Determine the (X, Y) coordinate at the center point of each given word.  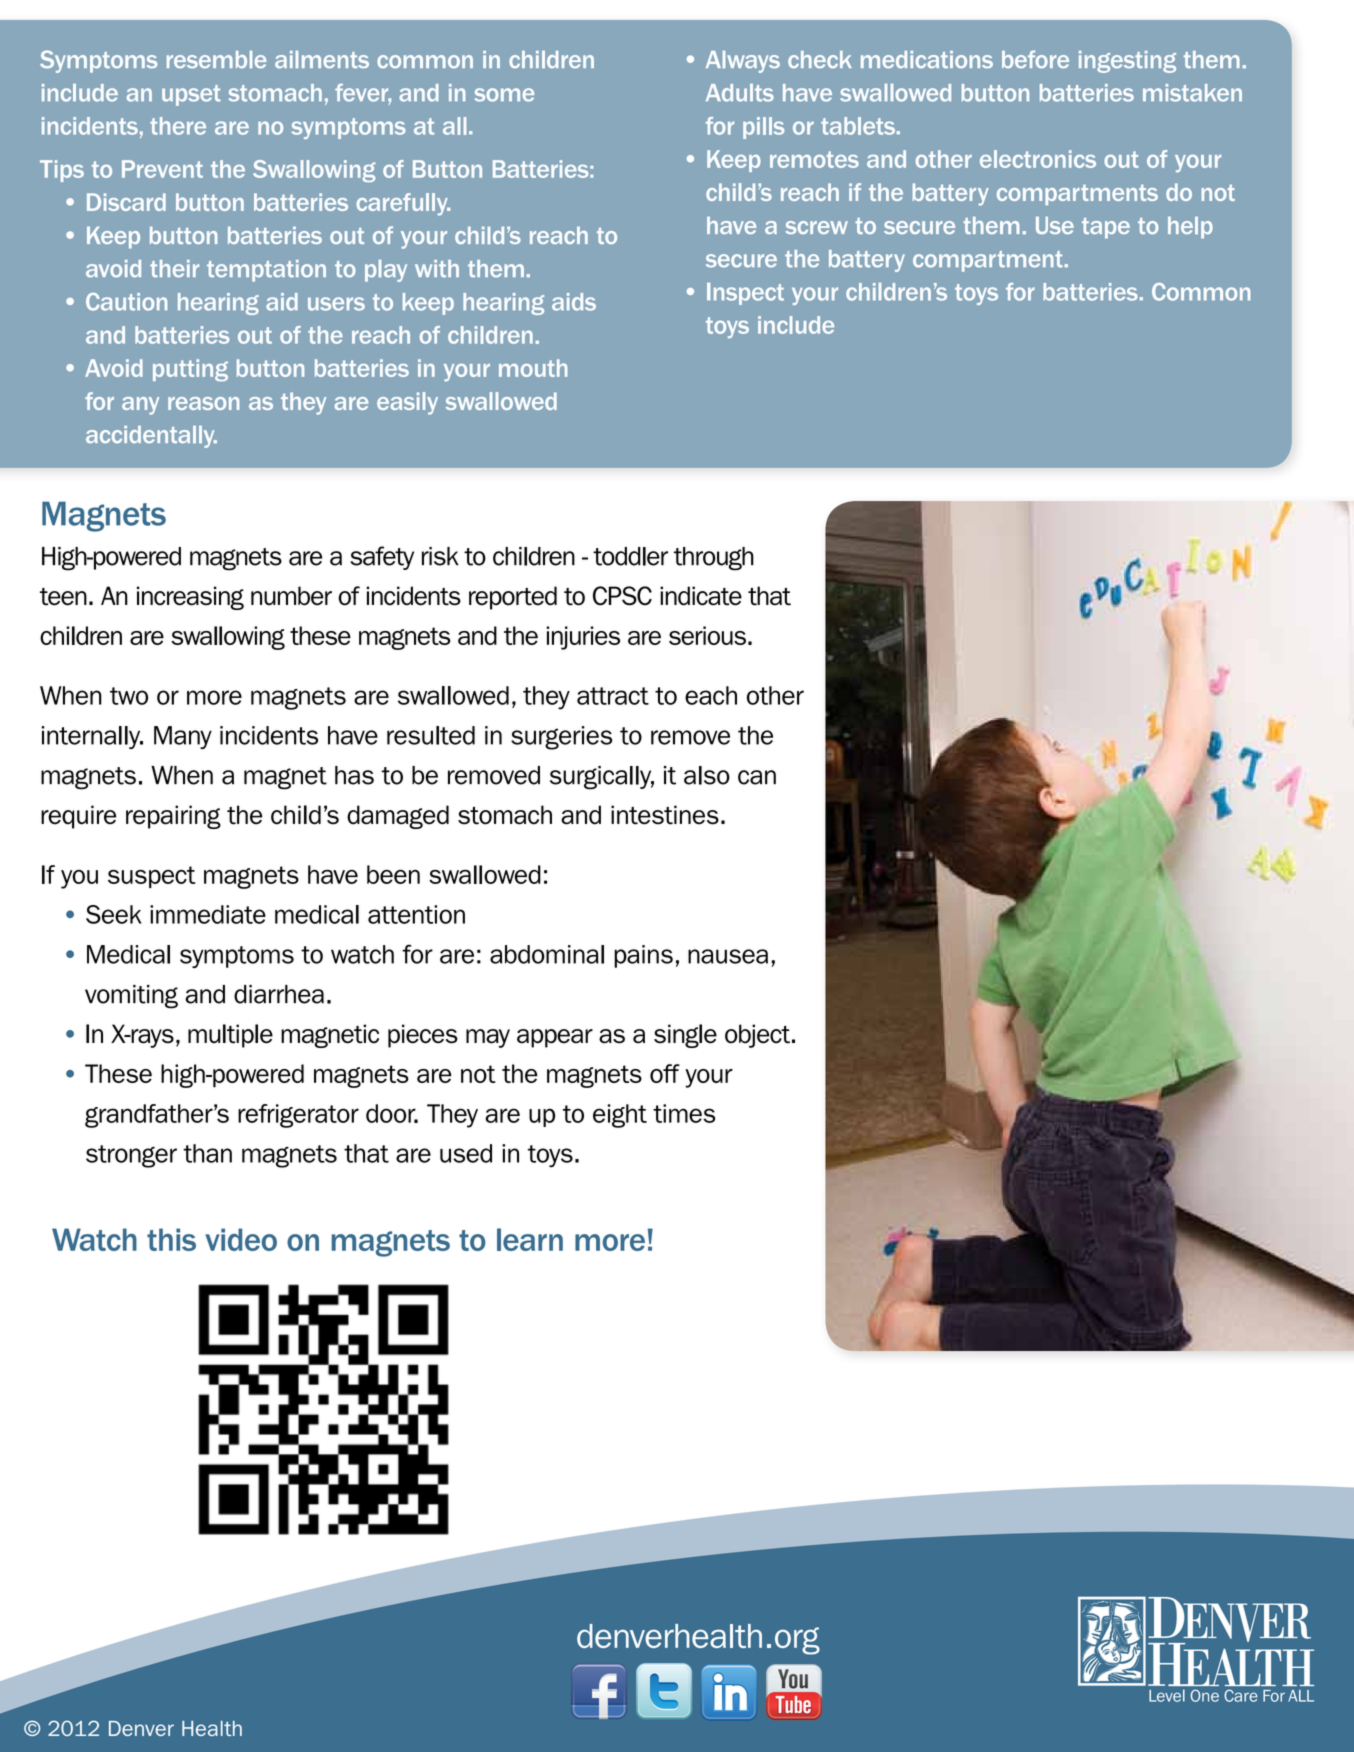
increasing (190, 598)
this (171, 1239)
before (1035, 59)
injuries (583, 638)
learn (530, 1239)
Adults (740, 93)
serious (707, 635)
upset (191, 95)
